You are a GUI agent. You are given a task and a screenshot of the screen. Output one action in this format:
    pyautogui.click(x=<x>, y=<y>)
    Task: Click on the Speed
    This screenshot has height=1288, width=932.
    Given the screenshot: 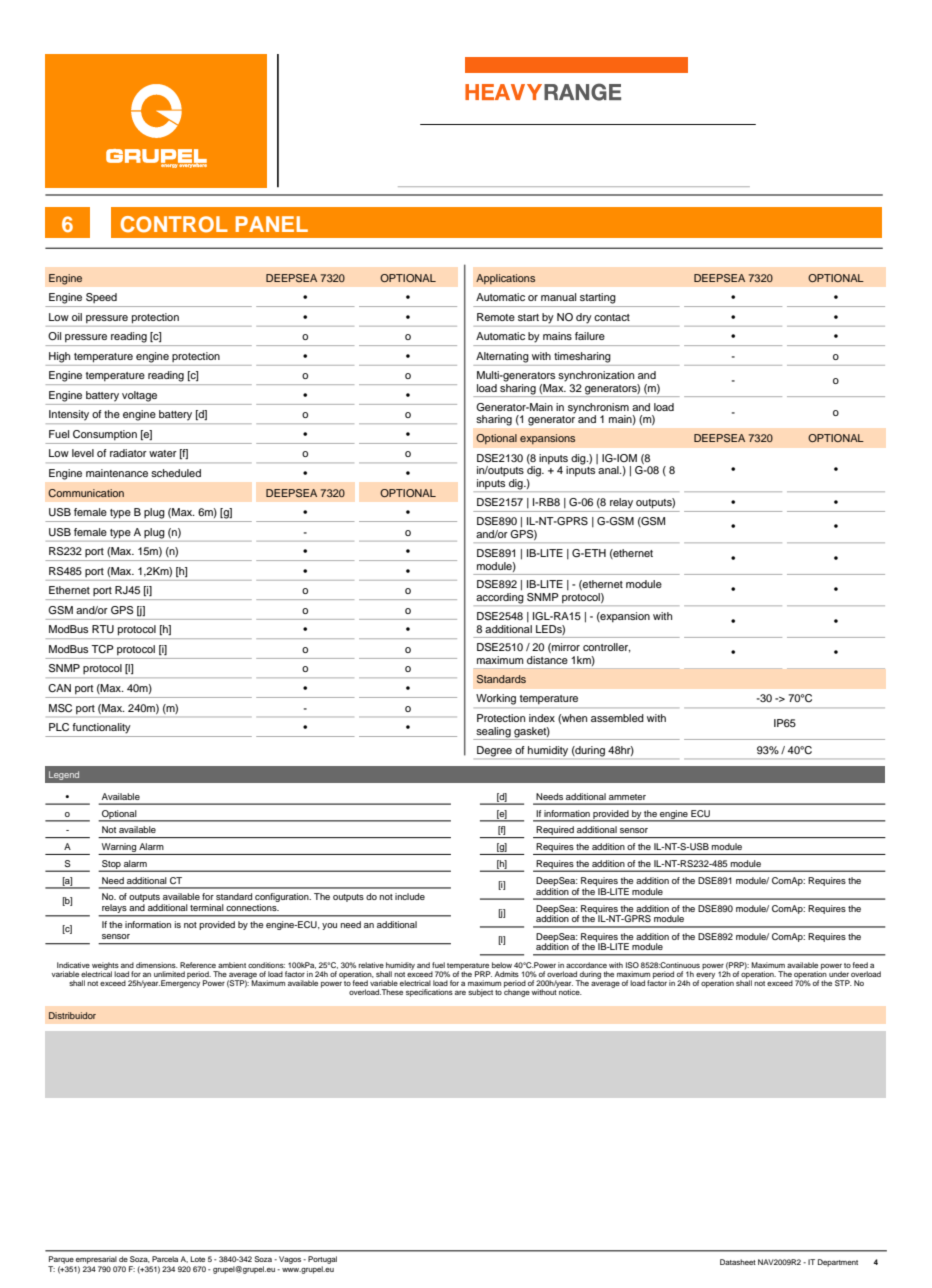 What is the action you would take?
    pyautogui.click(x=101, y=298)
